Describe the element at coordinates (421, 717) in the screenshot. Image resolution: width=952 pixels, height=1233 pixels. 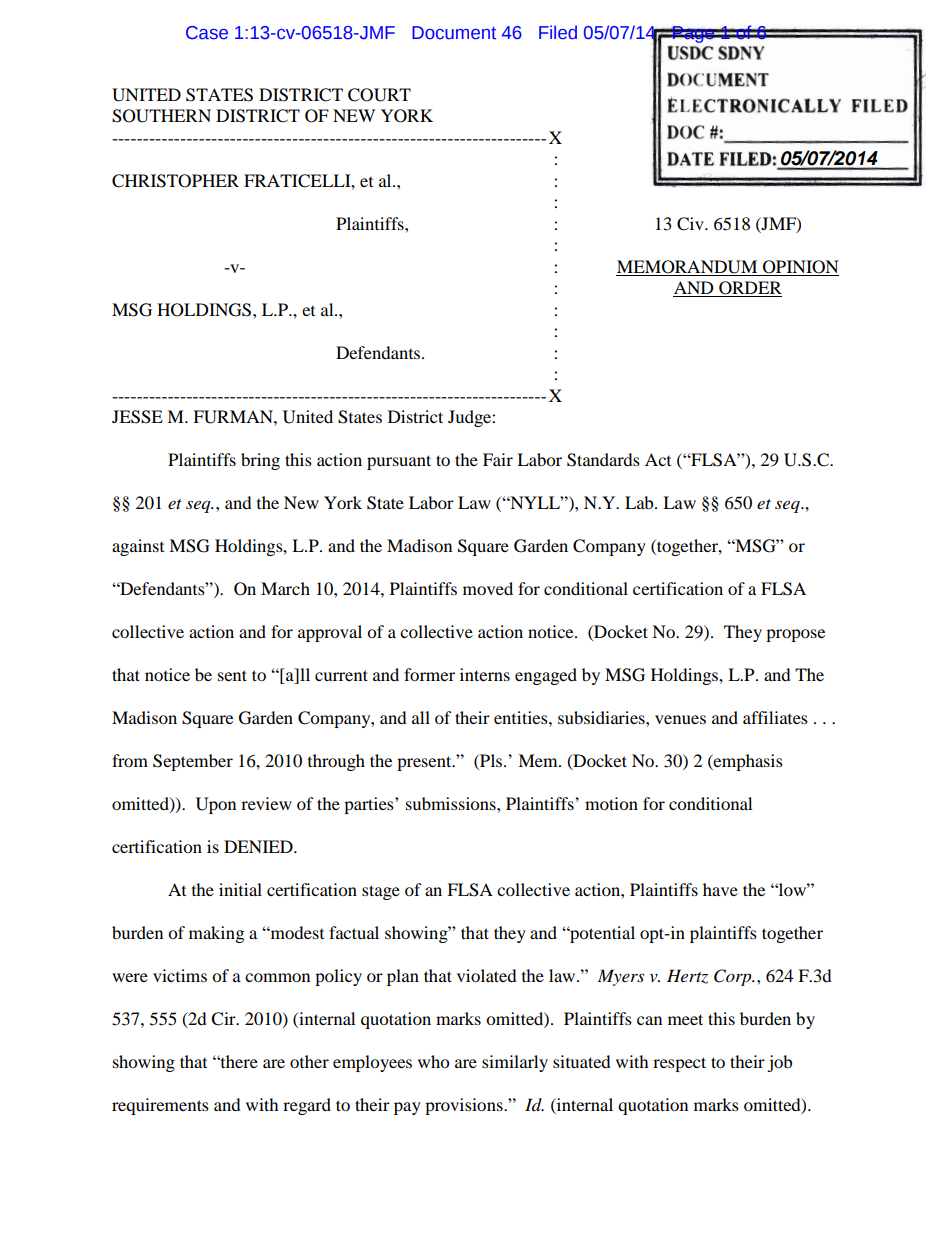
I see `all` at that location.
